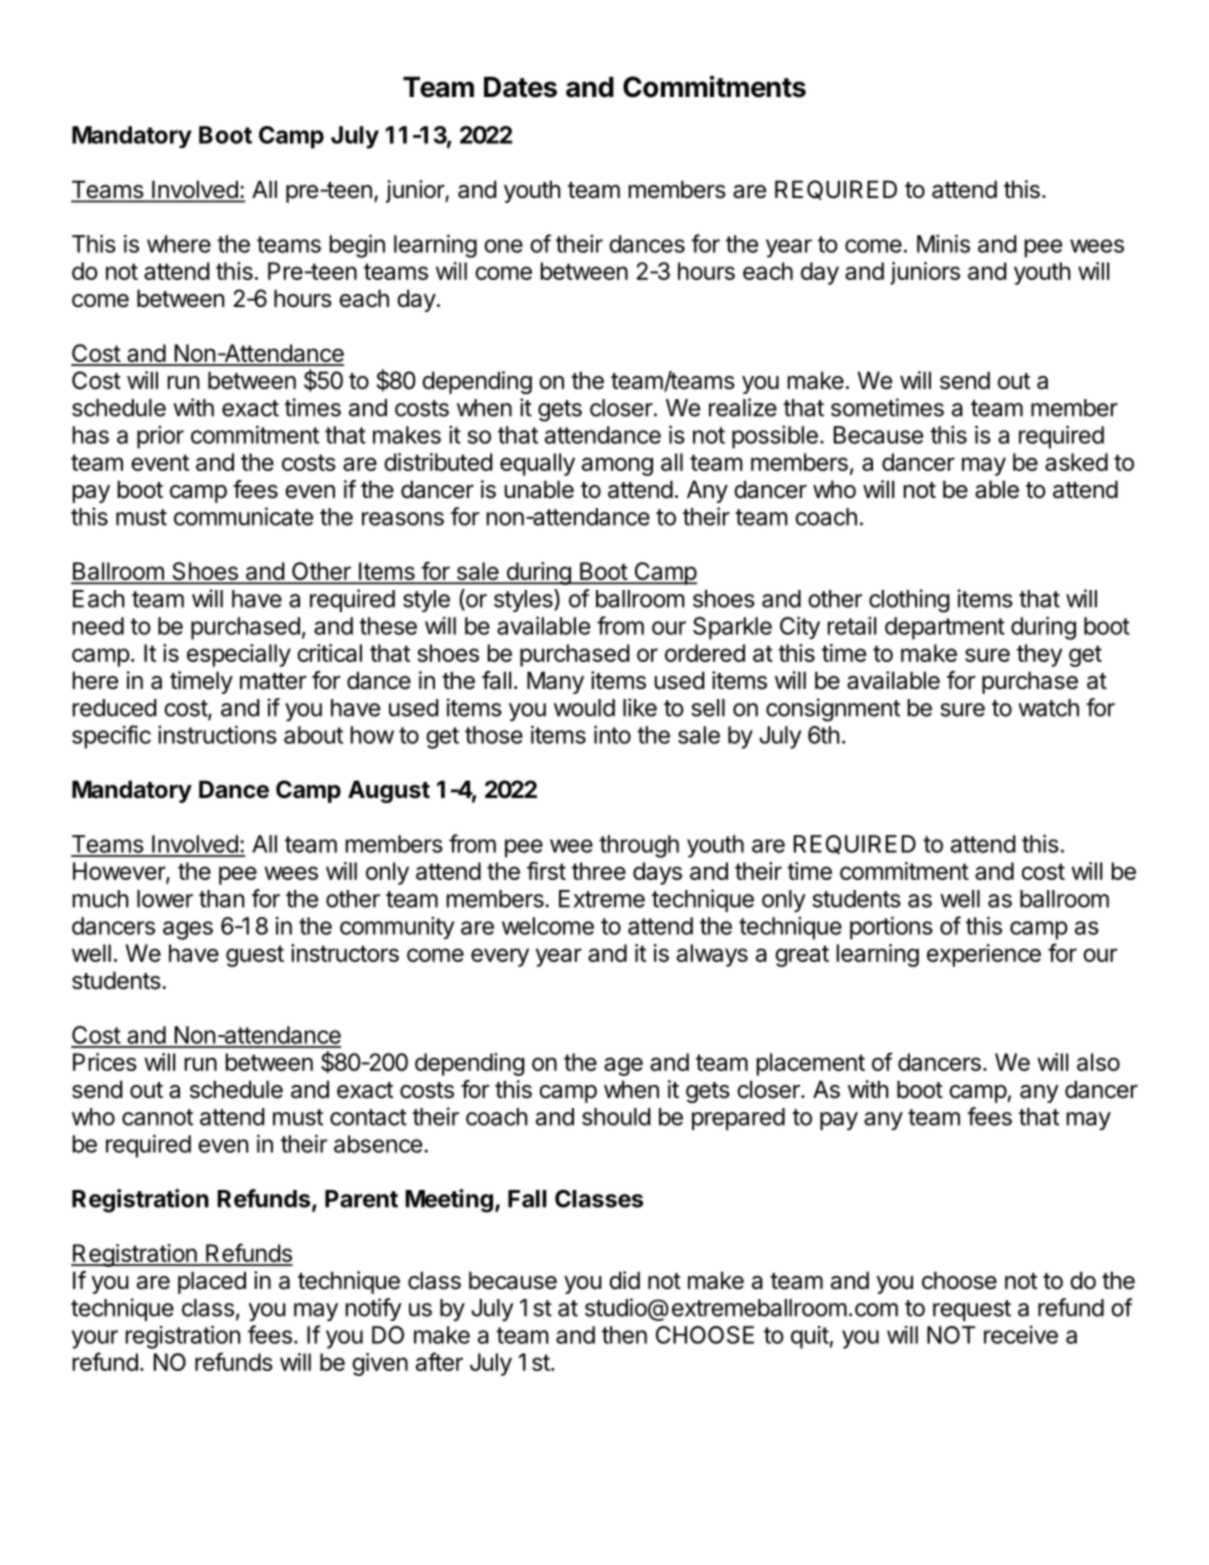  I want to click on especially, so click(239, 655).
